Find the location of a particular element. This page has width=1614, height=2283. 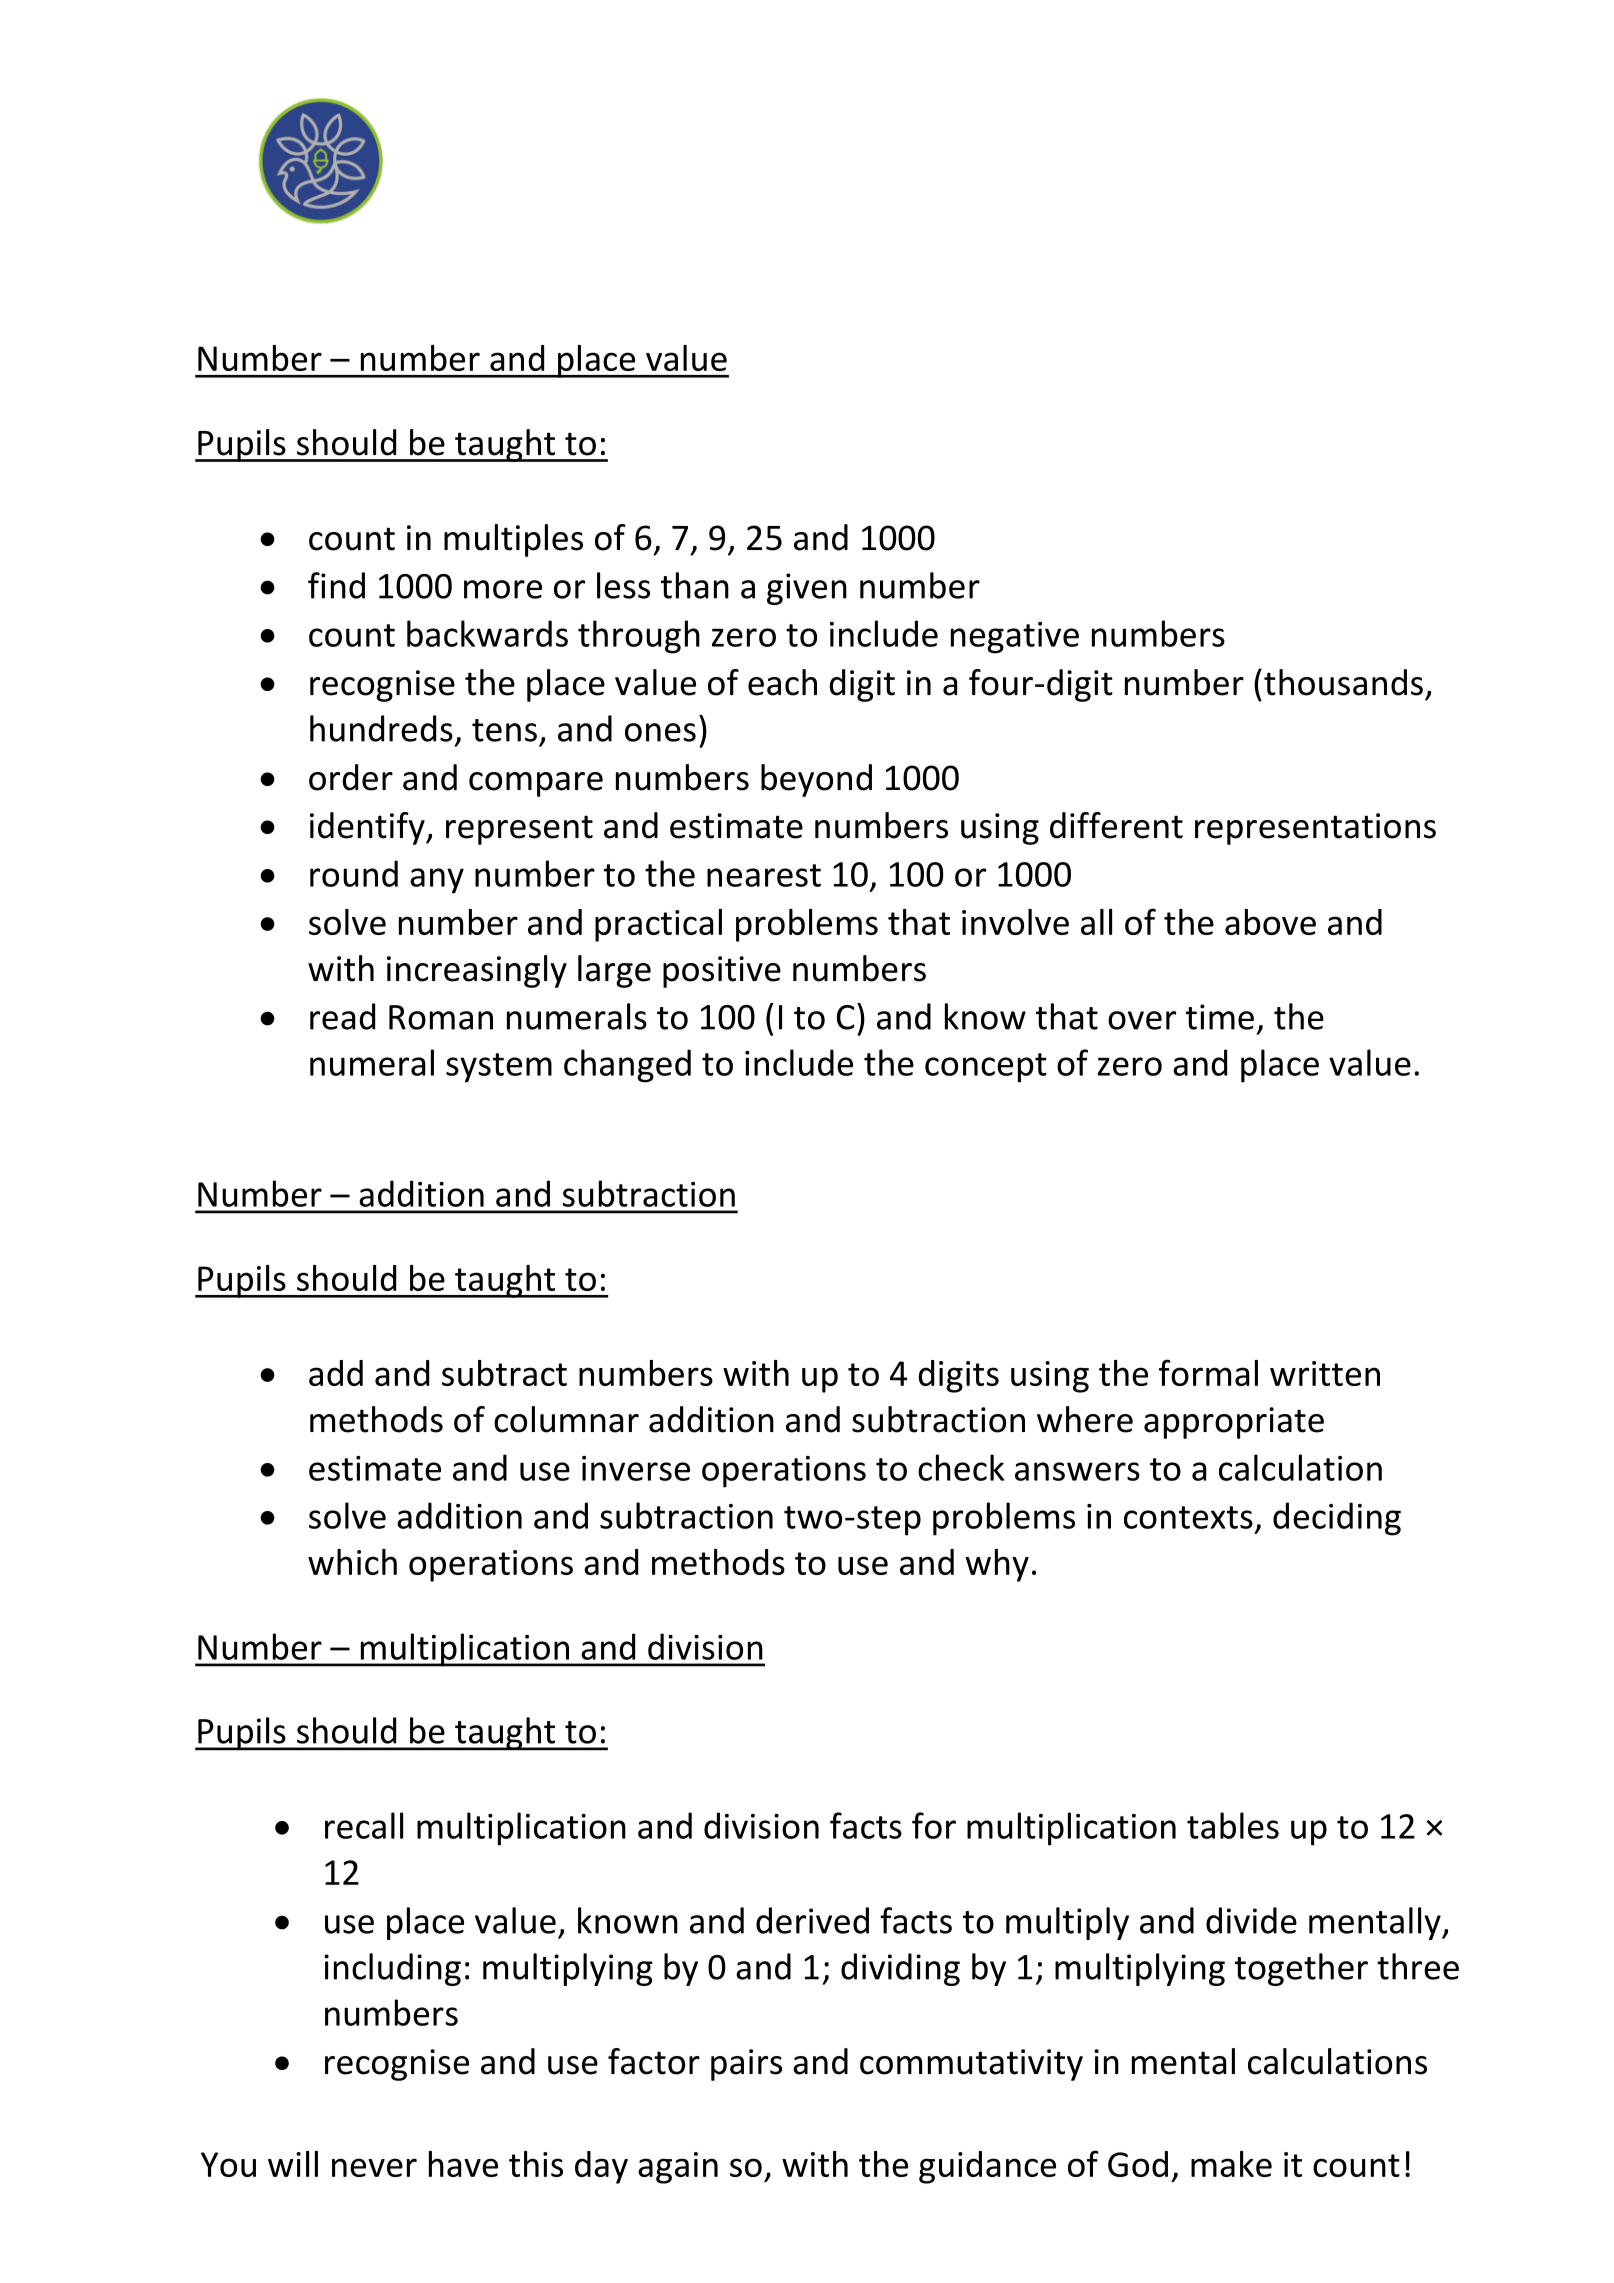

given is located at coordinates (807, 589).
